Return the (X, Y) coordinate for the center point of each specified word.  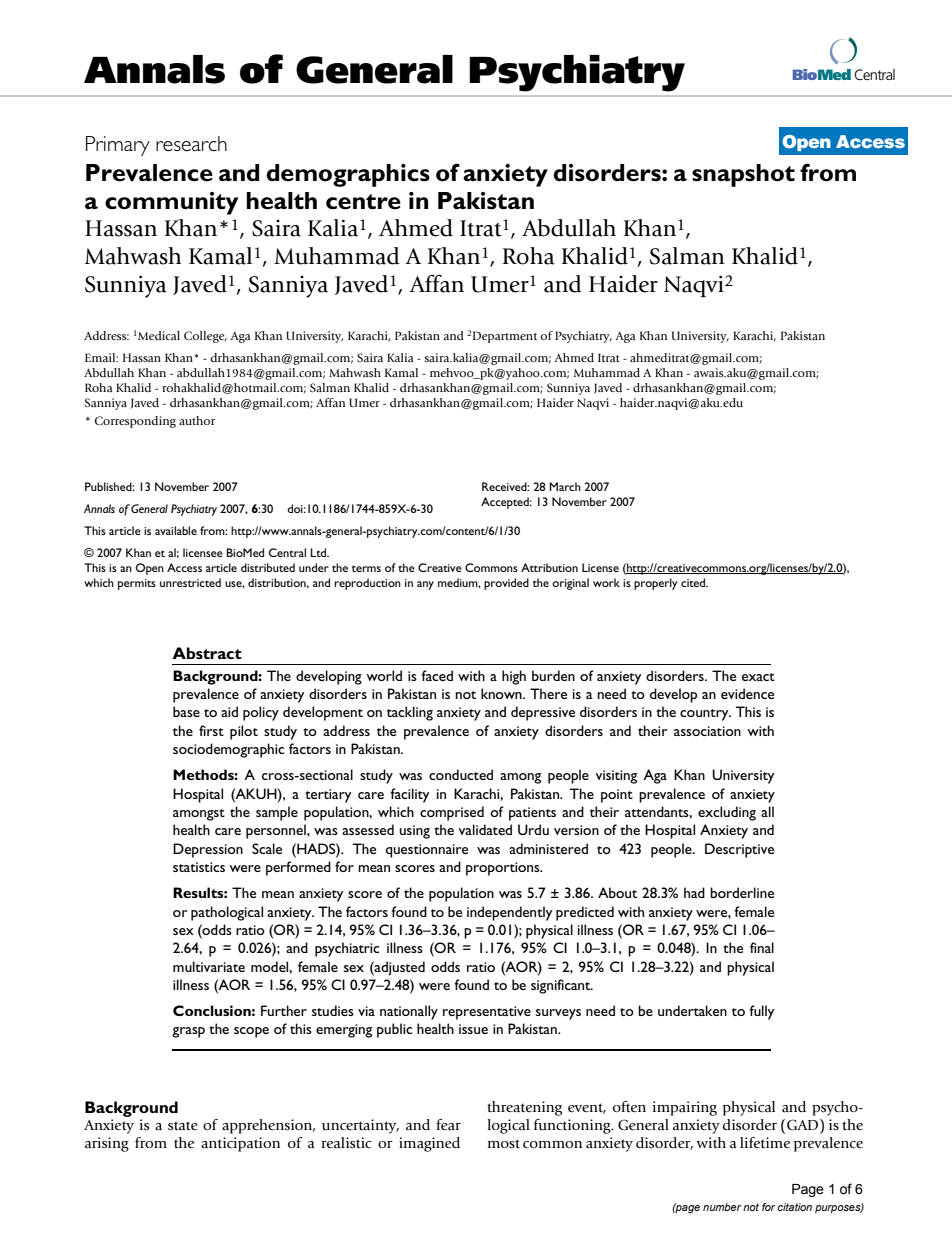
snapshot (743, 175)
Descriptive (739, 850)
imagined (429, 1144)
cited (694, 582)
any (425, 585)
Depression (208, 850)
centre (363, 202)
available (176, 530)
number (722, 1207)
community (171, 203)
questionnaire (426, 851)
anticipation (240, 1144)
